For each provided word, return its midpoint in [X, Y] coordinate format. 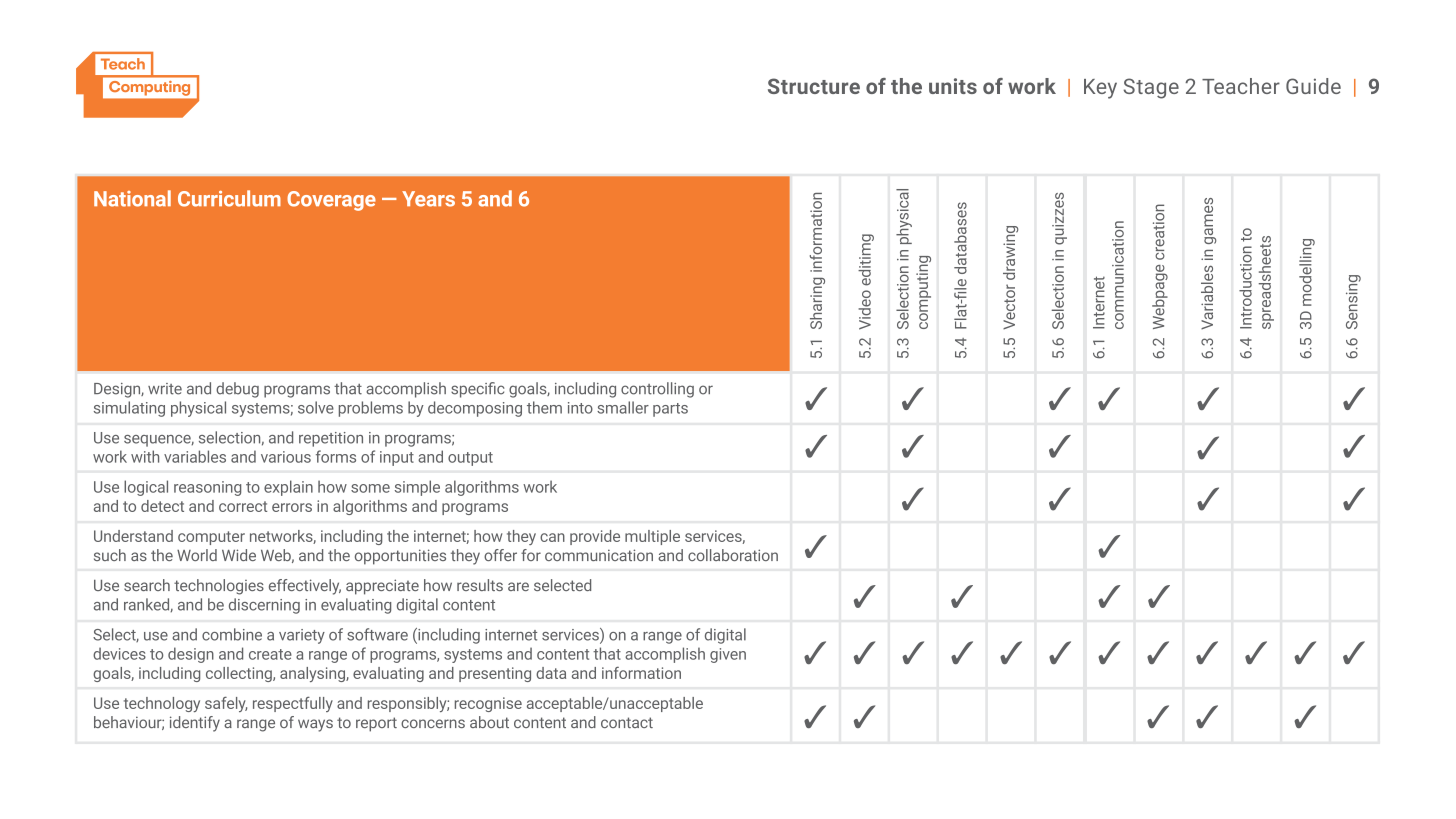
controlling [657, 390]
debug [237, 390]
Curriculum [229, 198]
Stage [1151, 88]
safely [226, 704]
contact [627, 722]
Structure [814, 86]
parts [670, 410]
